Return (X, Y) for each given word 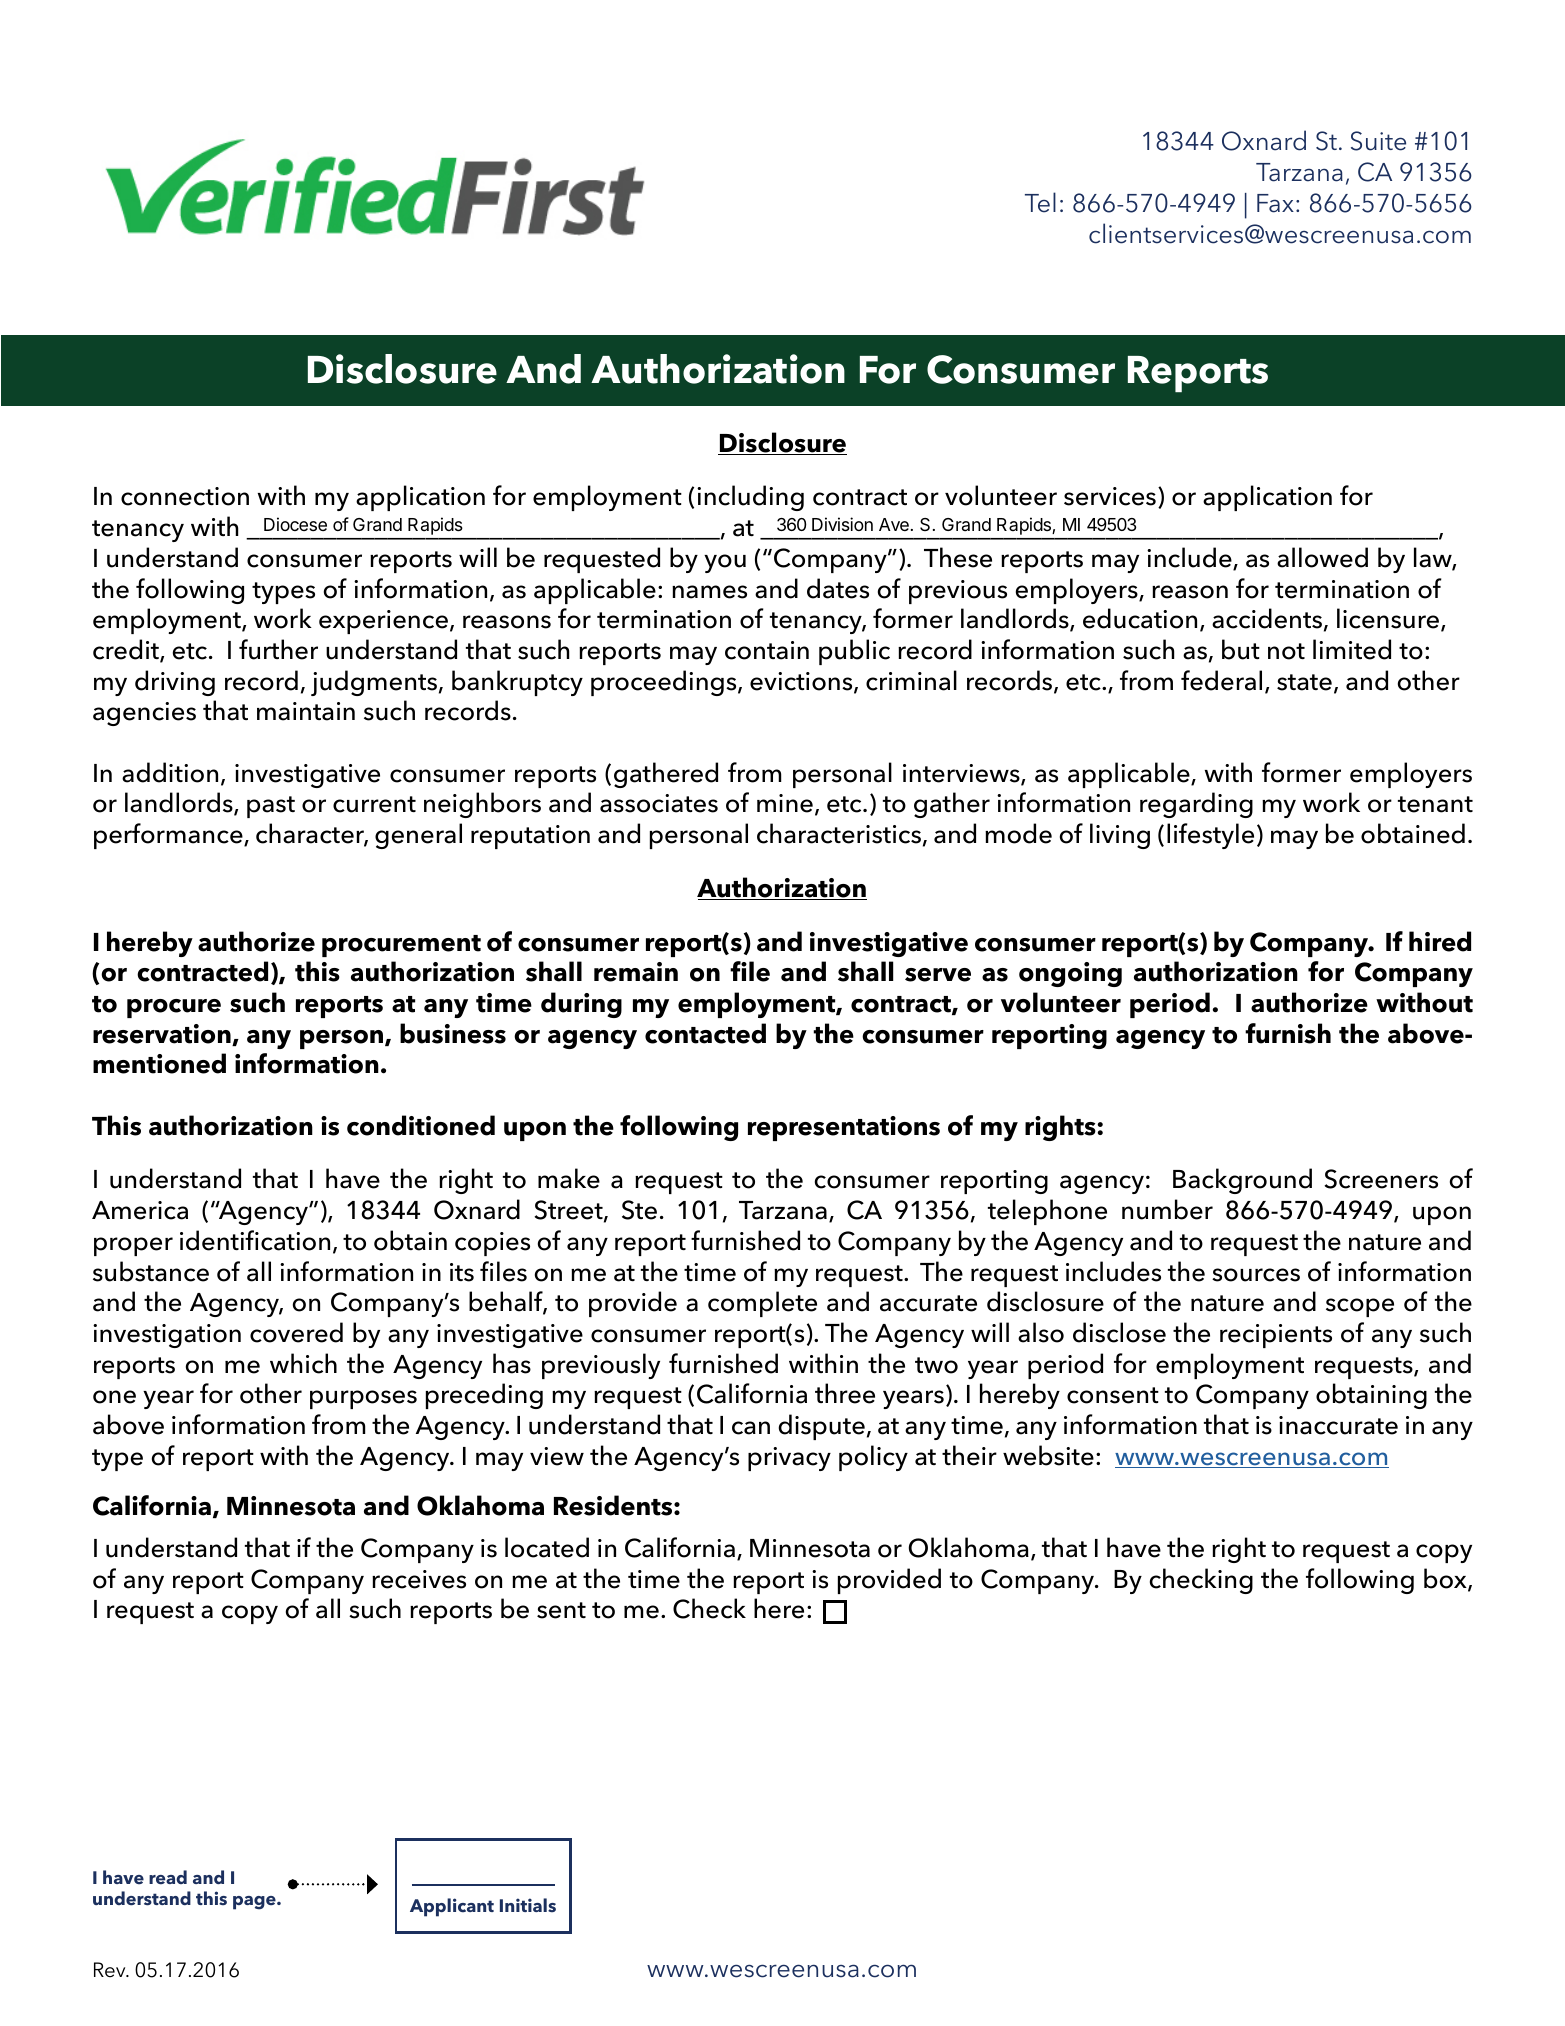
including (750, 498)
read (168, 1877)
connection (185, 496)
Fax (1275, 203)
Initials (528, 1905)
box (1446, 1579)
